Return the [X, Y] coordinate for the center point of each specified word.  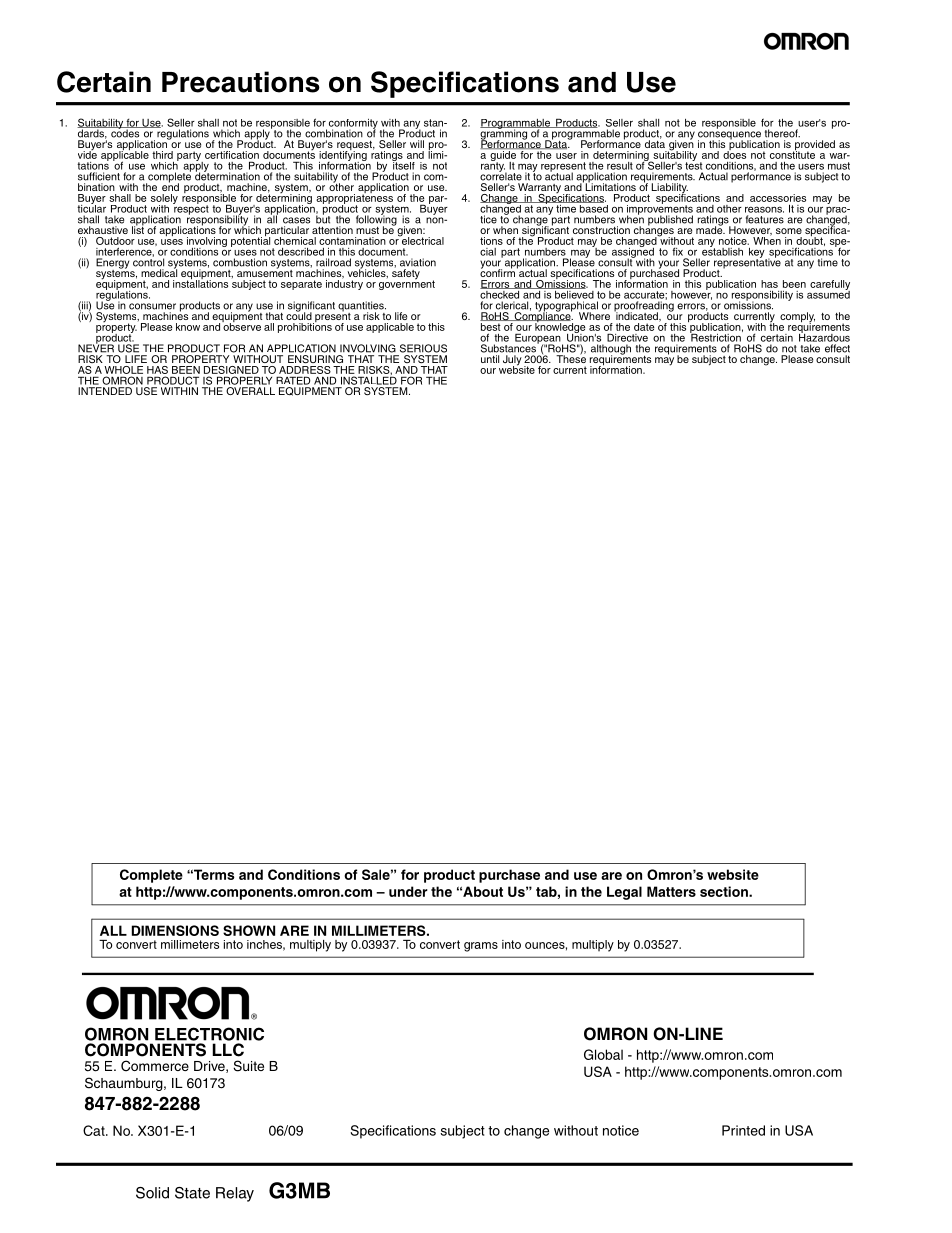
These [571, 358]
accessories [778, 198]
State [192, 1193]
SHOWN [249, 930]
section [725, 891]
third [162, 155]
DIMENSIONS [175, 930]
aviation [418, 262]
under [408, 891]
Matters [671, 891]
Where [594, 316]
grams [481, 947]
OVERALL [250, 391]
